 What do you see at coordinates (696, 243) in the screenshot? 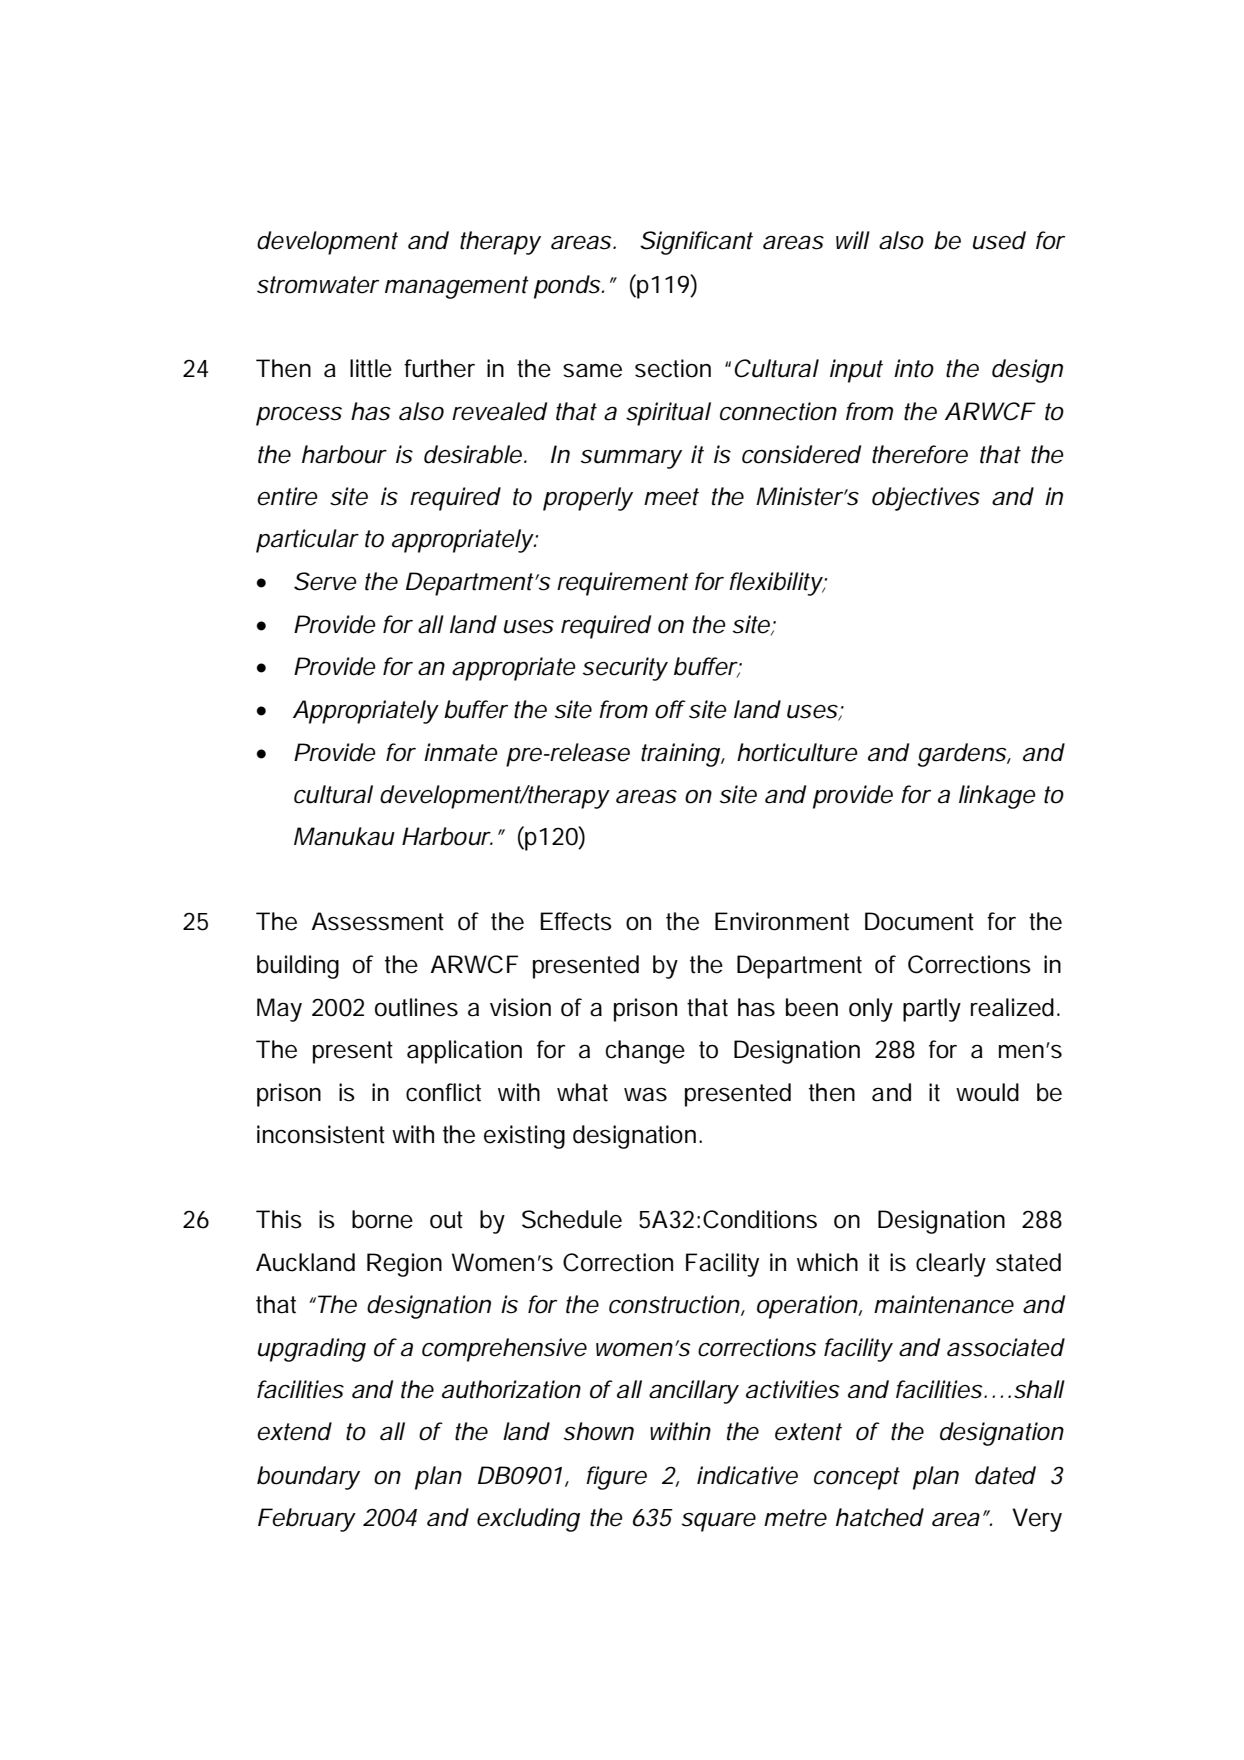
I see `Significant` at bounding box center [696, 243].
